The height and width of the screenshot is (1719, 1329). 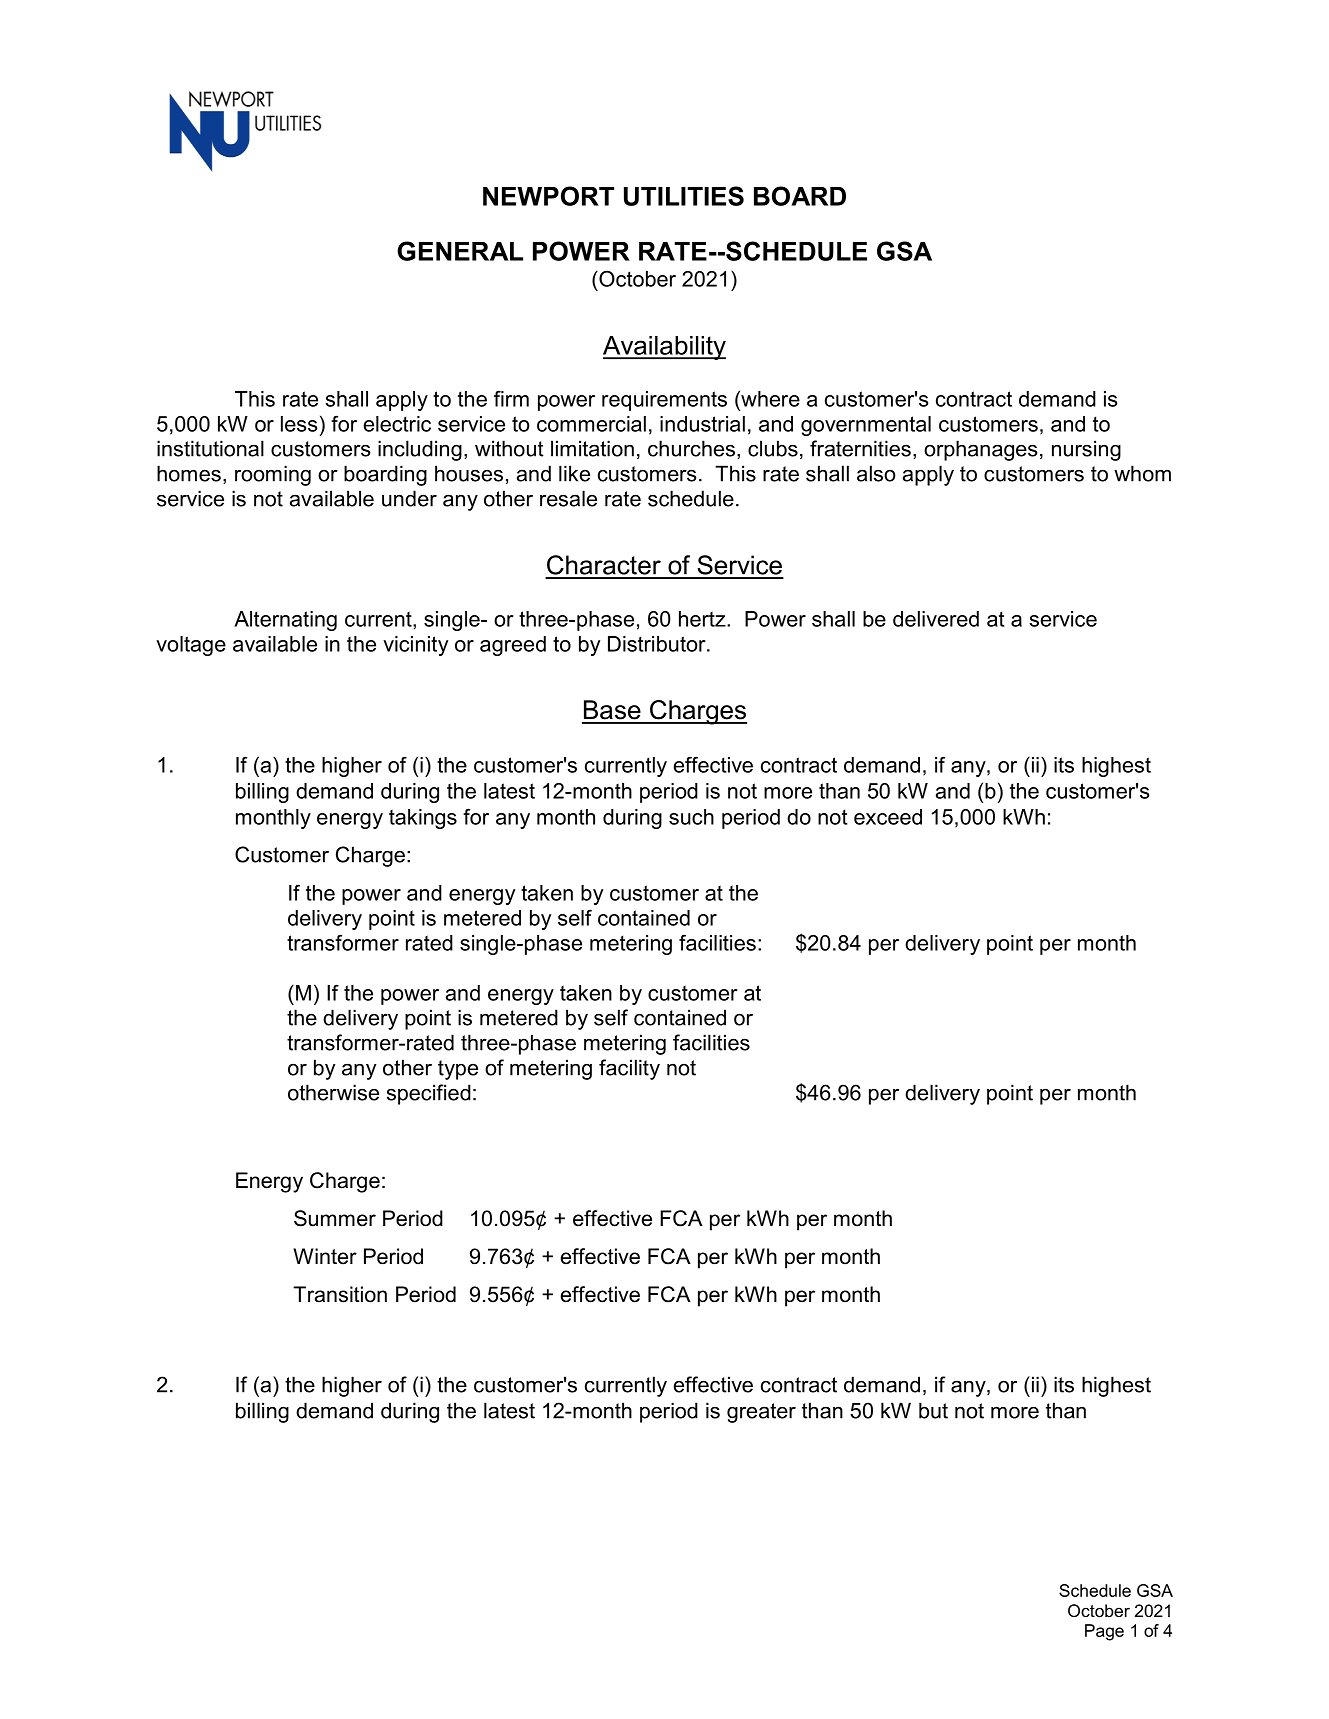 What do you see at coordinates (980, 450) in the screenshot?
I see `orphanages` at bounding box center [980, 450].
